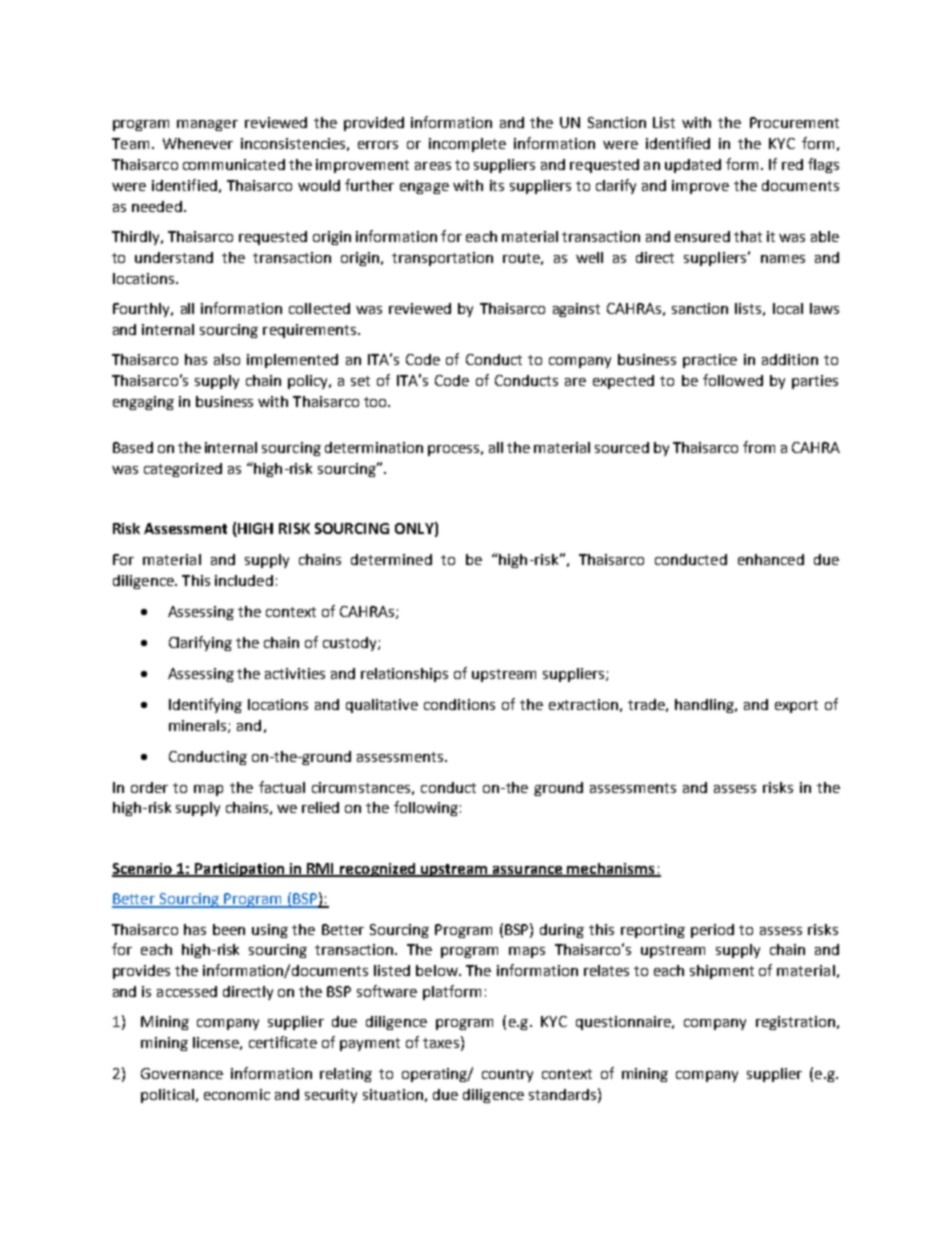 This screenshot has height=1233, width=952. What do you see at coordinates (149, 787) in the screenshot?
I see `order` at bounding box center [149, 787].
